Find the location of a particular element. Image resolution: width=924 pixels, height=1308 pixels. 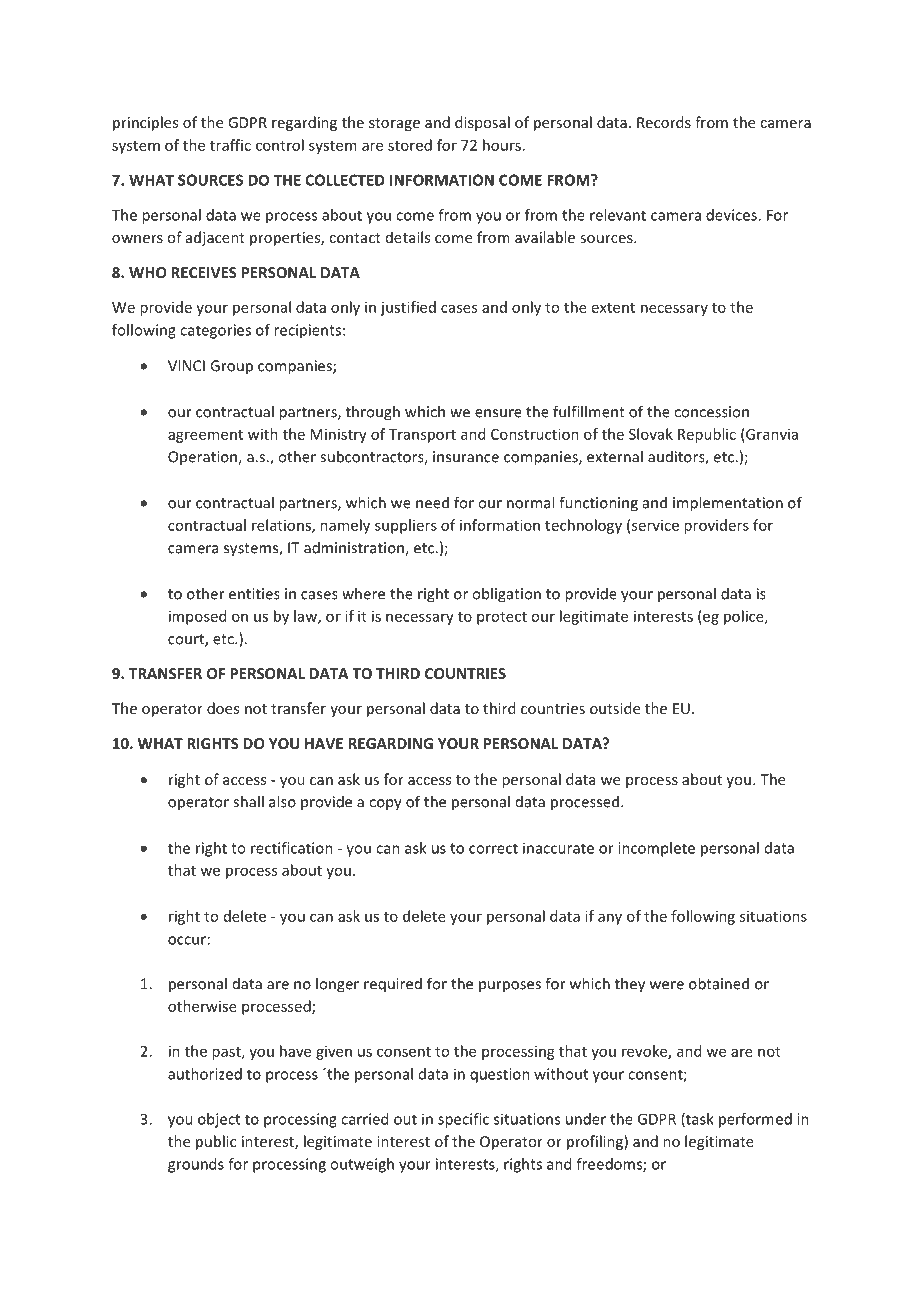

suppliers is located at coordinates (406, 526).
